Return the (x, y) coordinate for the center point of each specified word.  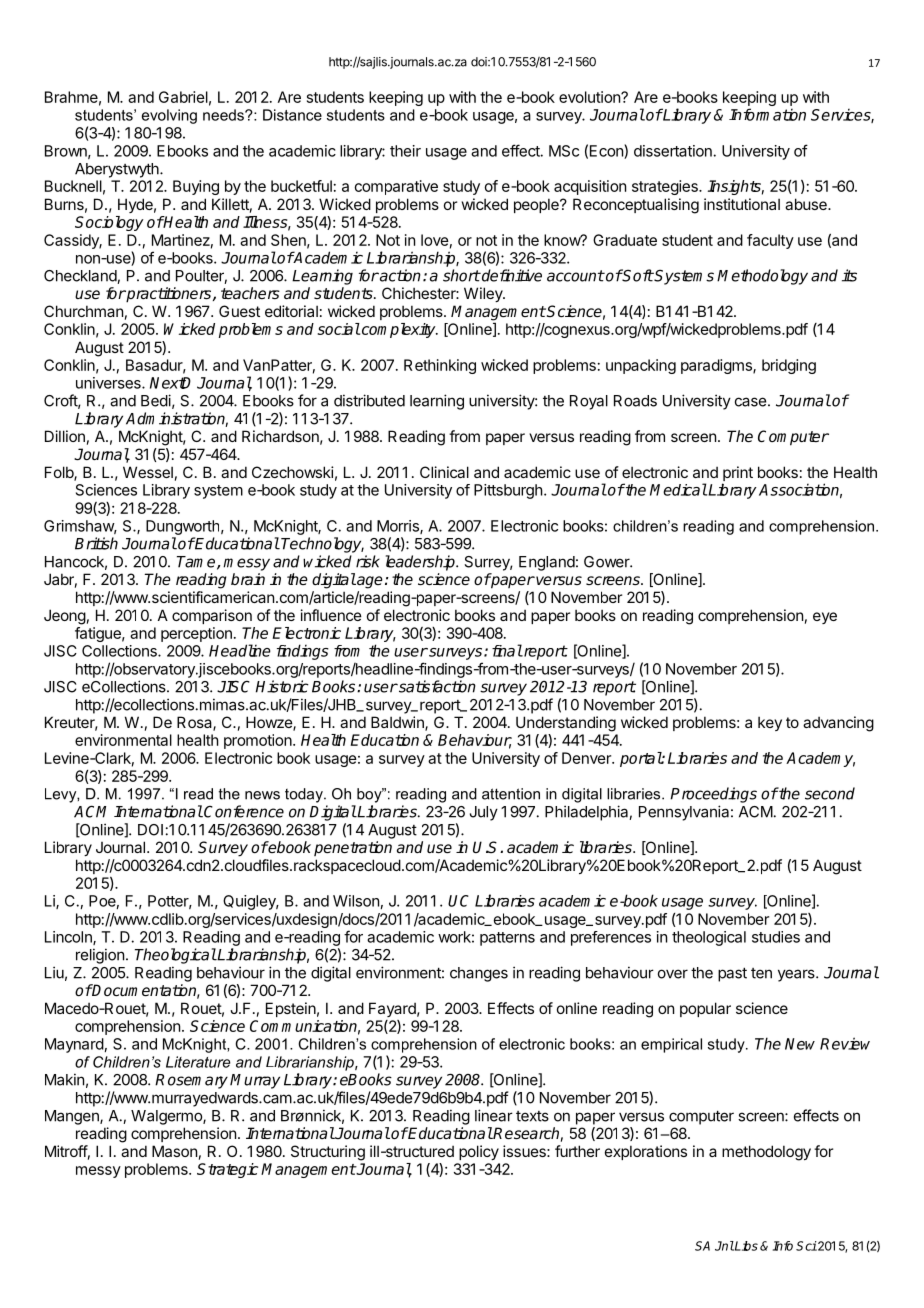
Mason (174, 1151)
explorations (646, 1152)
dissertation (674, 151)
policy (479, 1152)
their (405, 151)
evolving (169, 116)
